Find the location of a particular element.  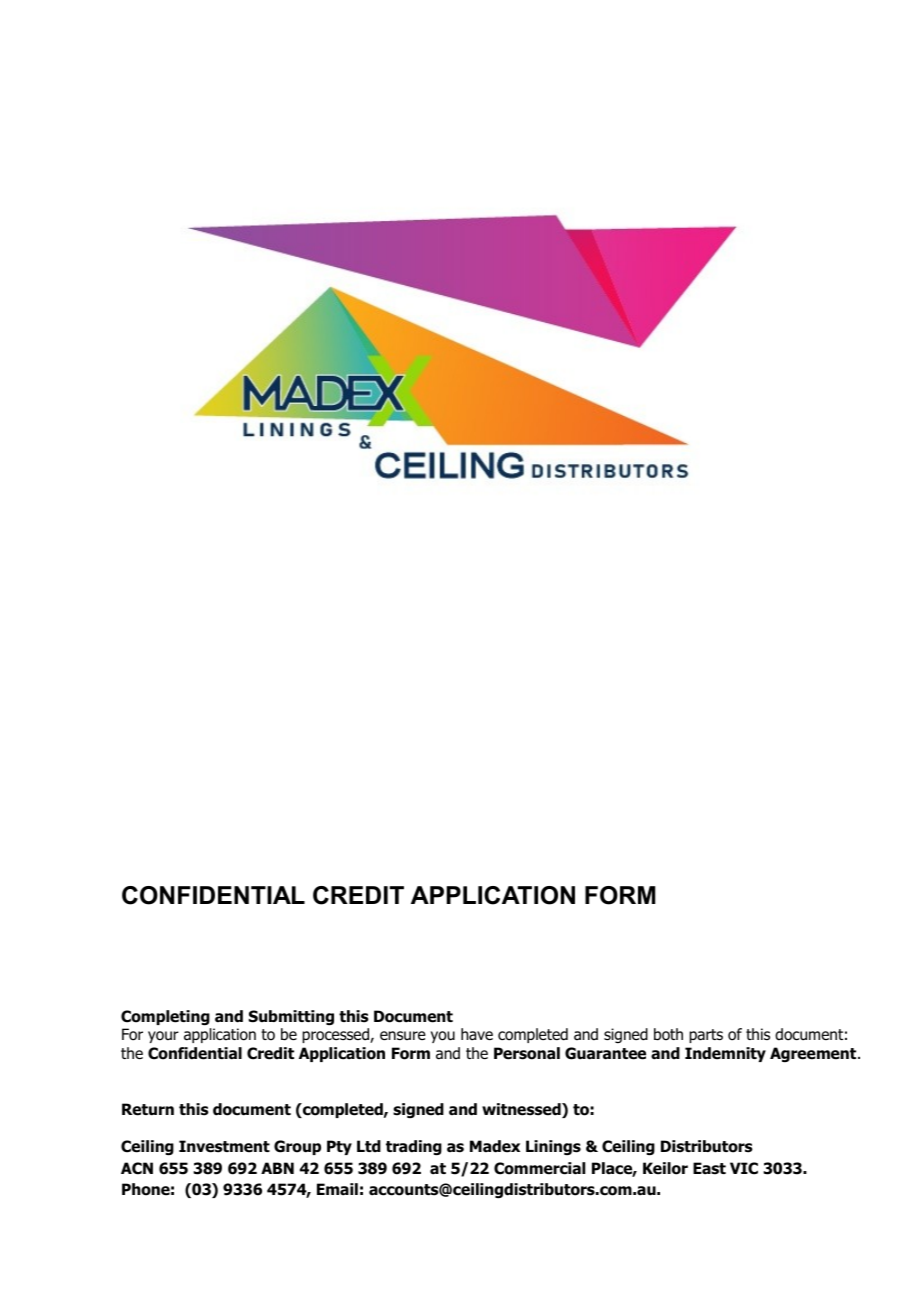

Email is located at coordinates (337, 1189).
